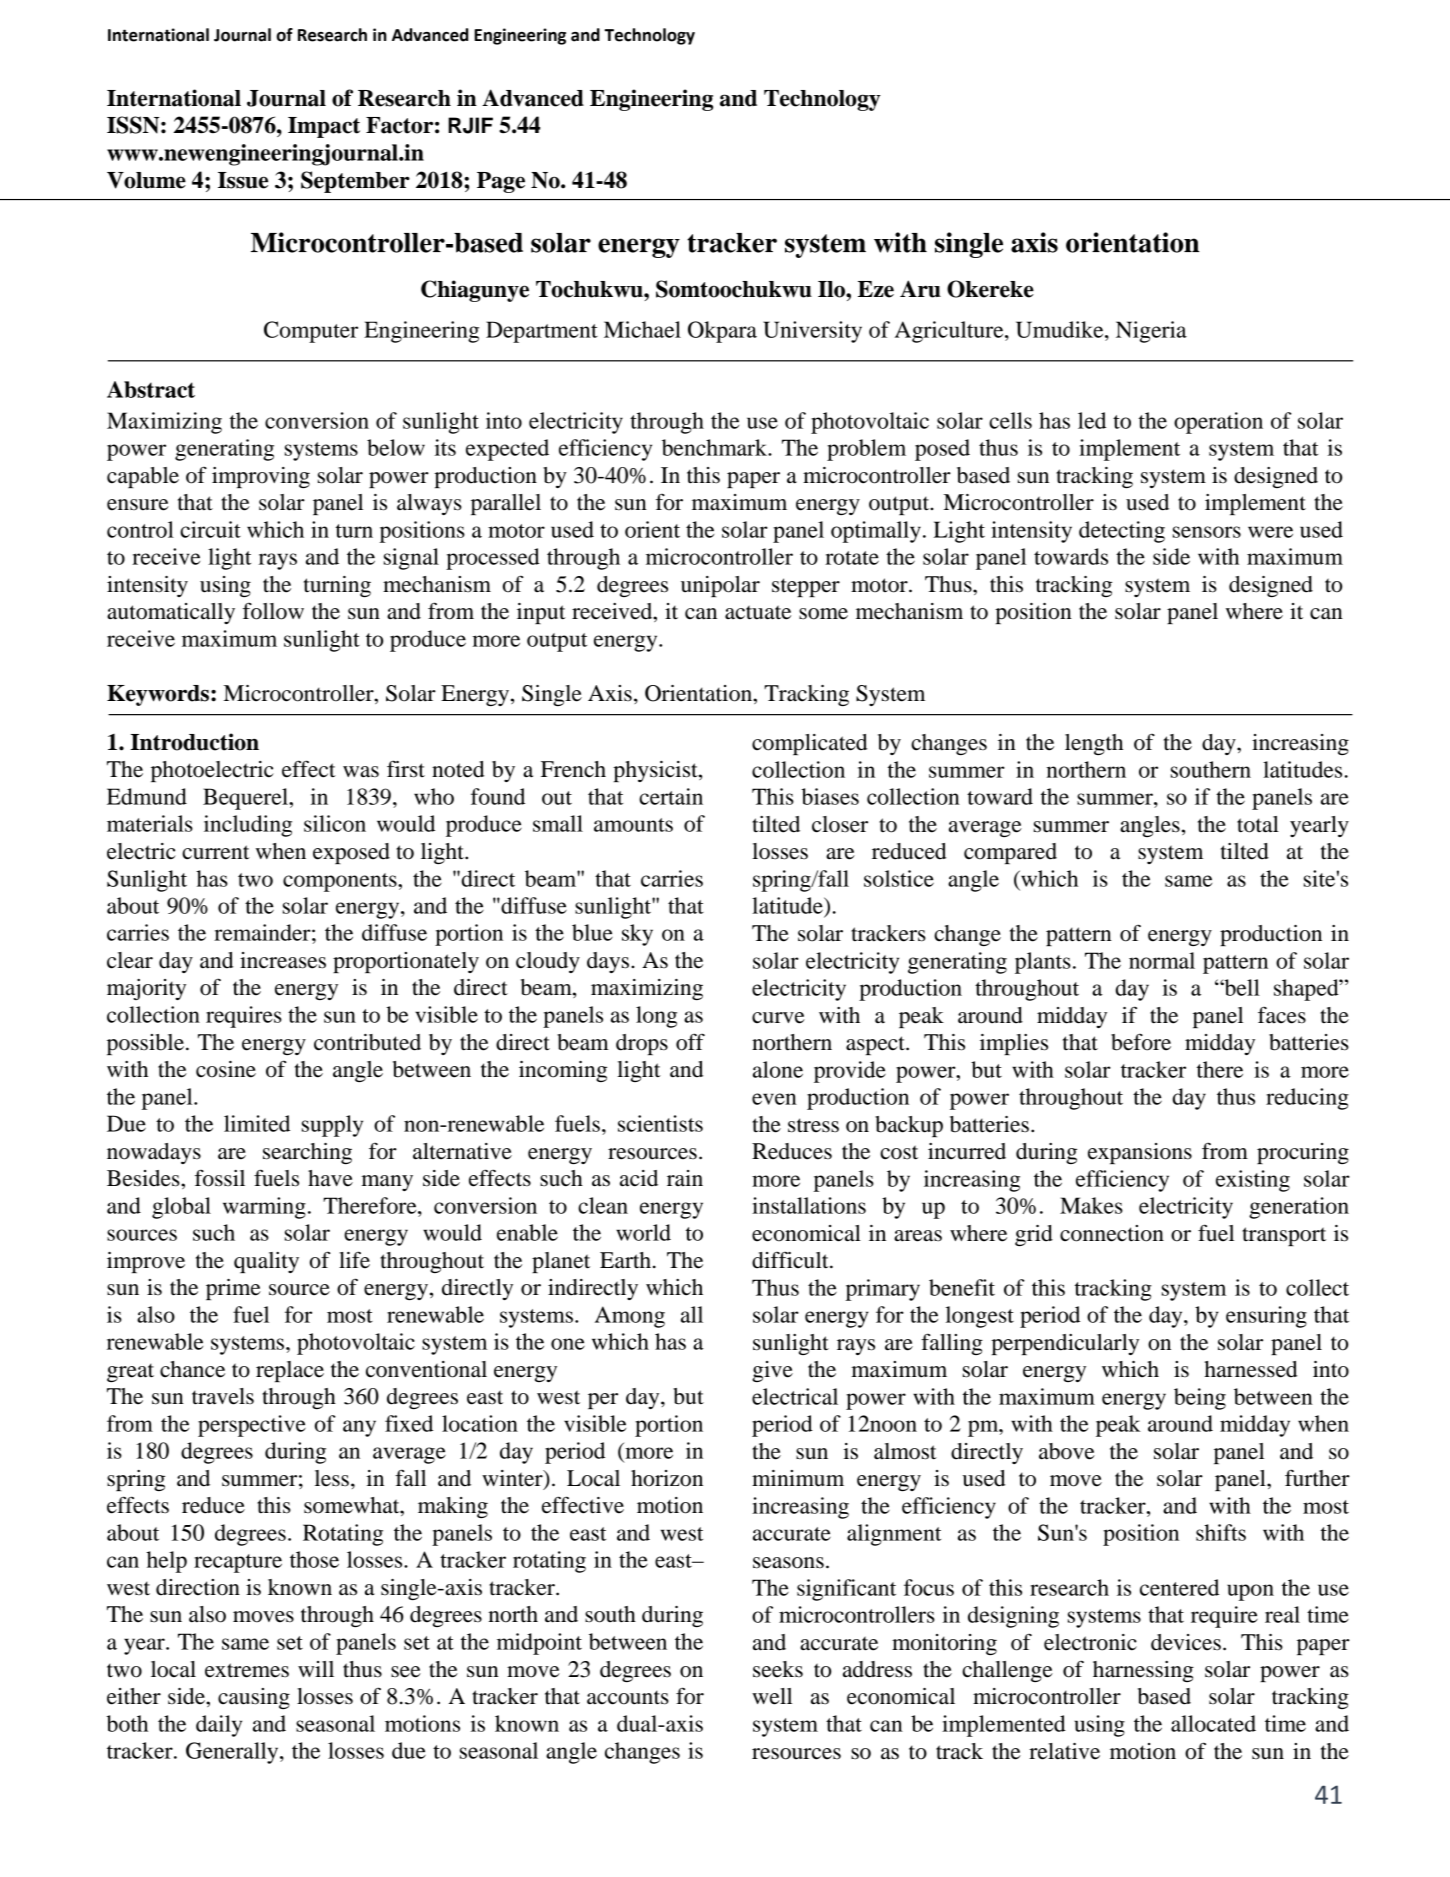 The height and width of the screenshot is (1877, 1450). What do you see at coordinates (772, 1696) in the screenshot?
I see `well` at bounding box center [772, 1696].
